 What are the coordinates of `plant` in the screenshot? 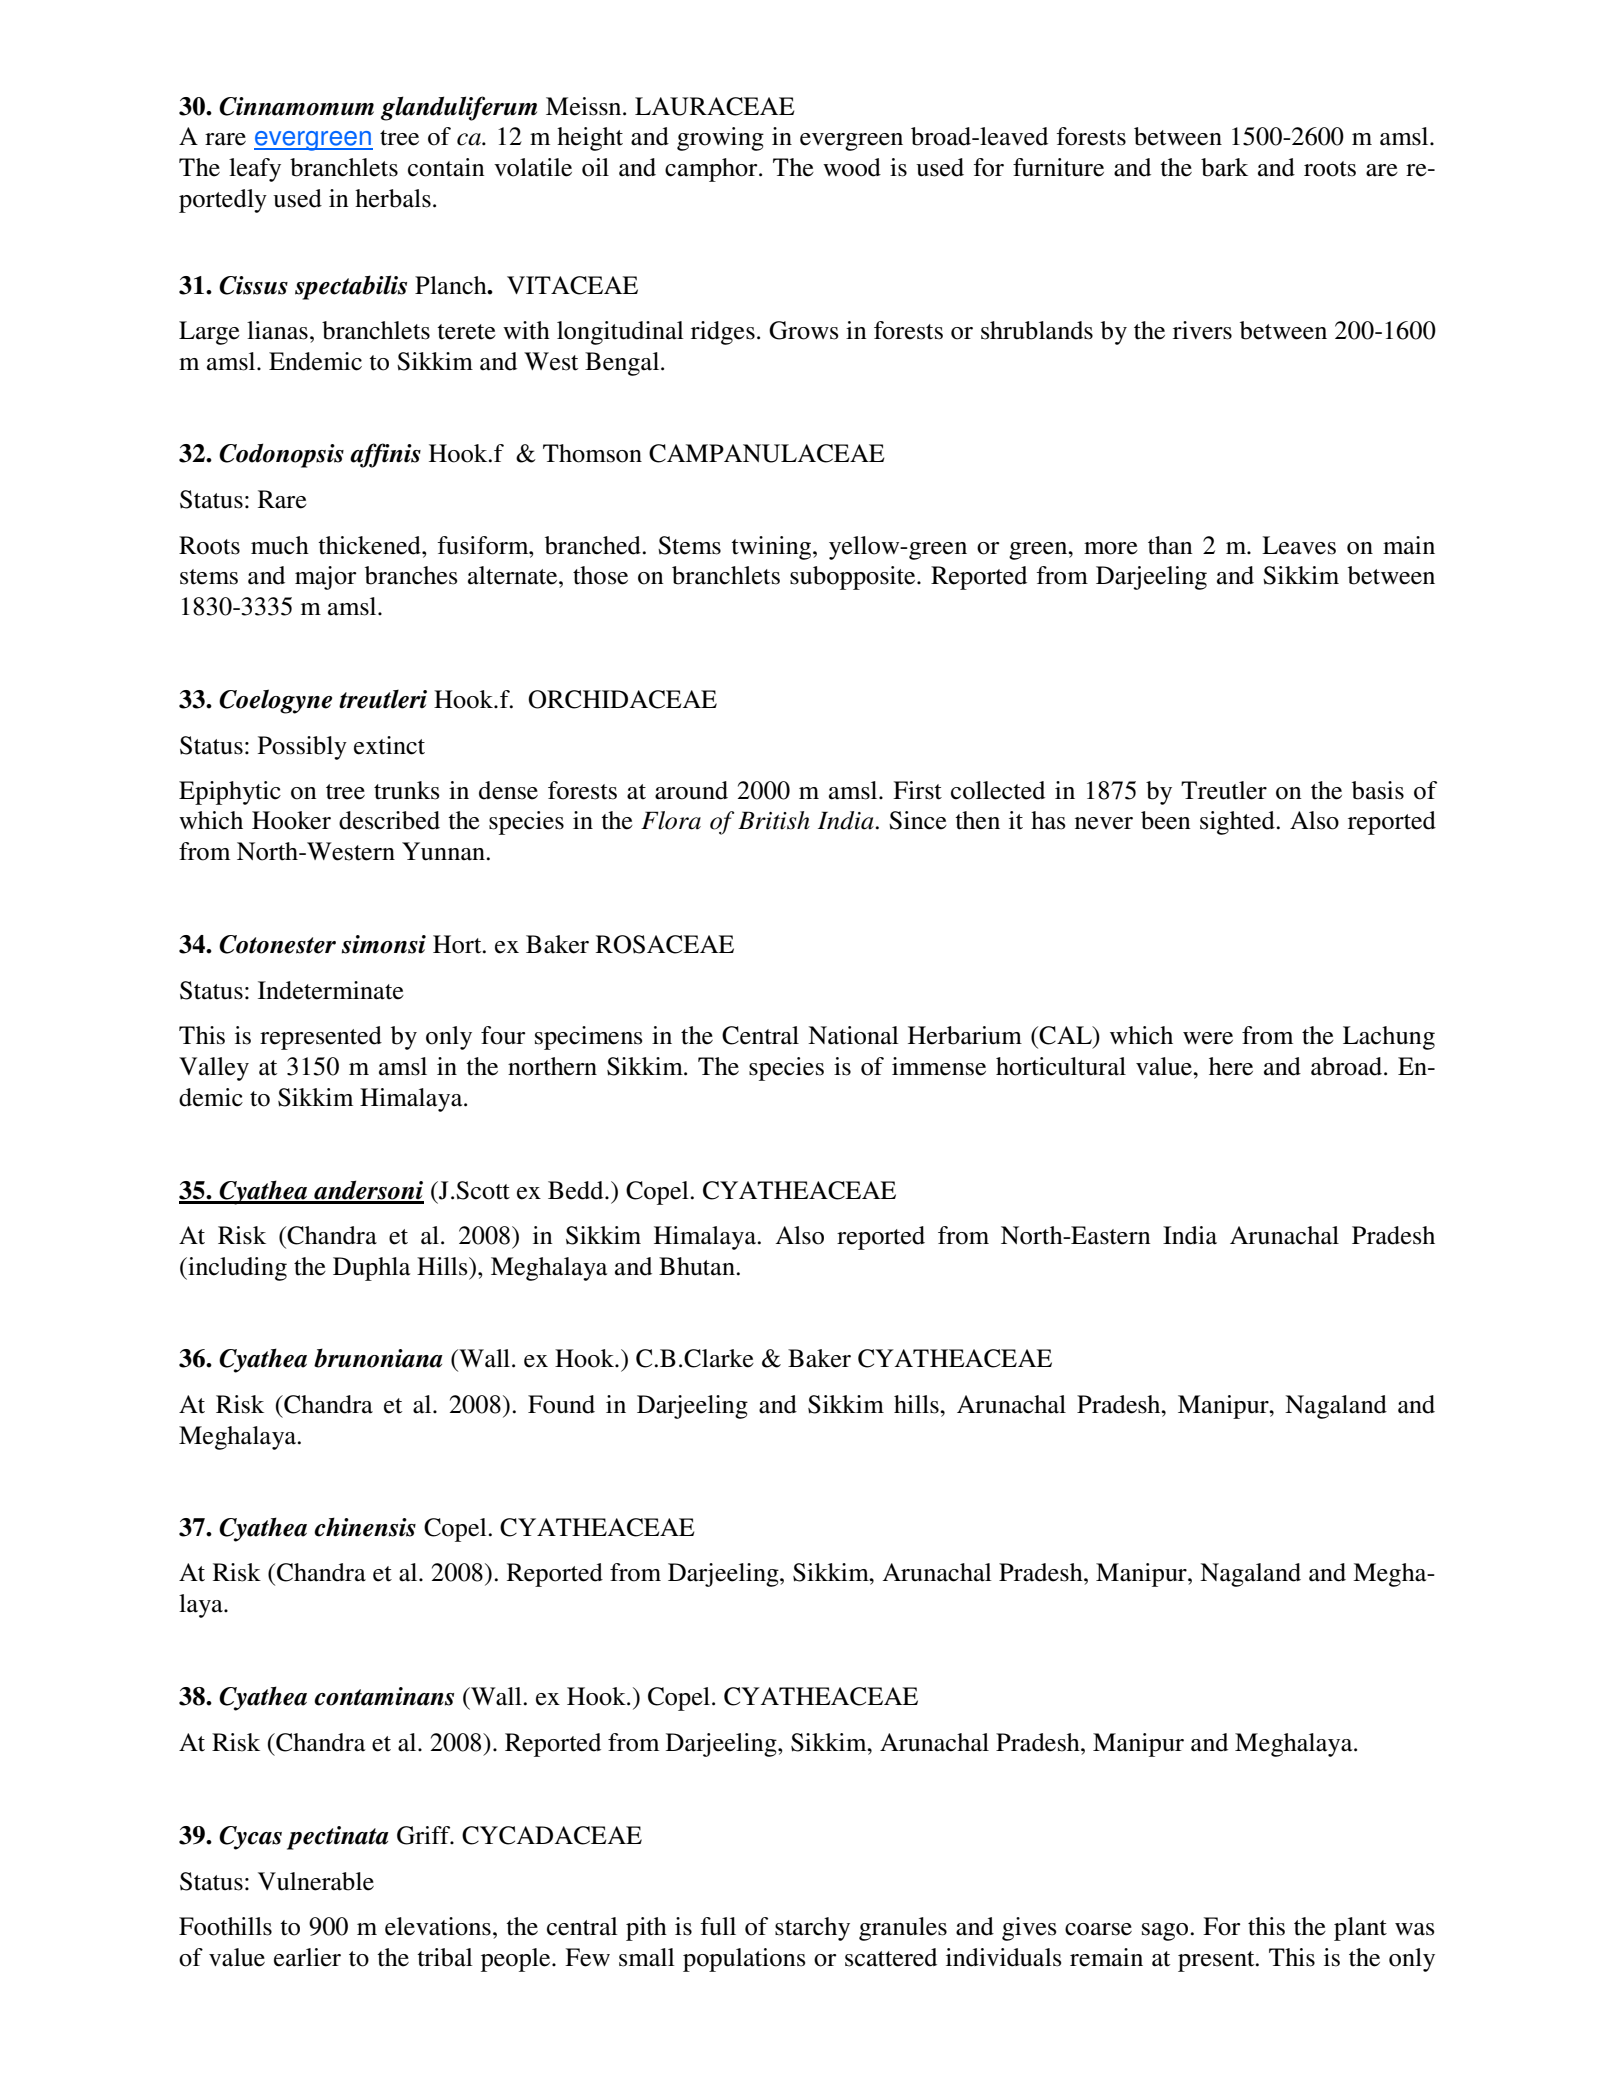 It's located at (1360, 1929).
